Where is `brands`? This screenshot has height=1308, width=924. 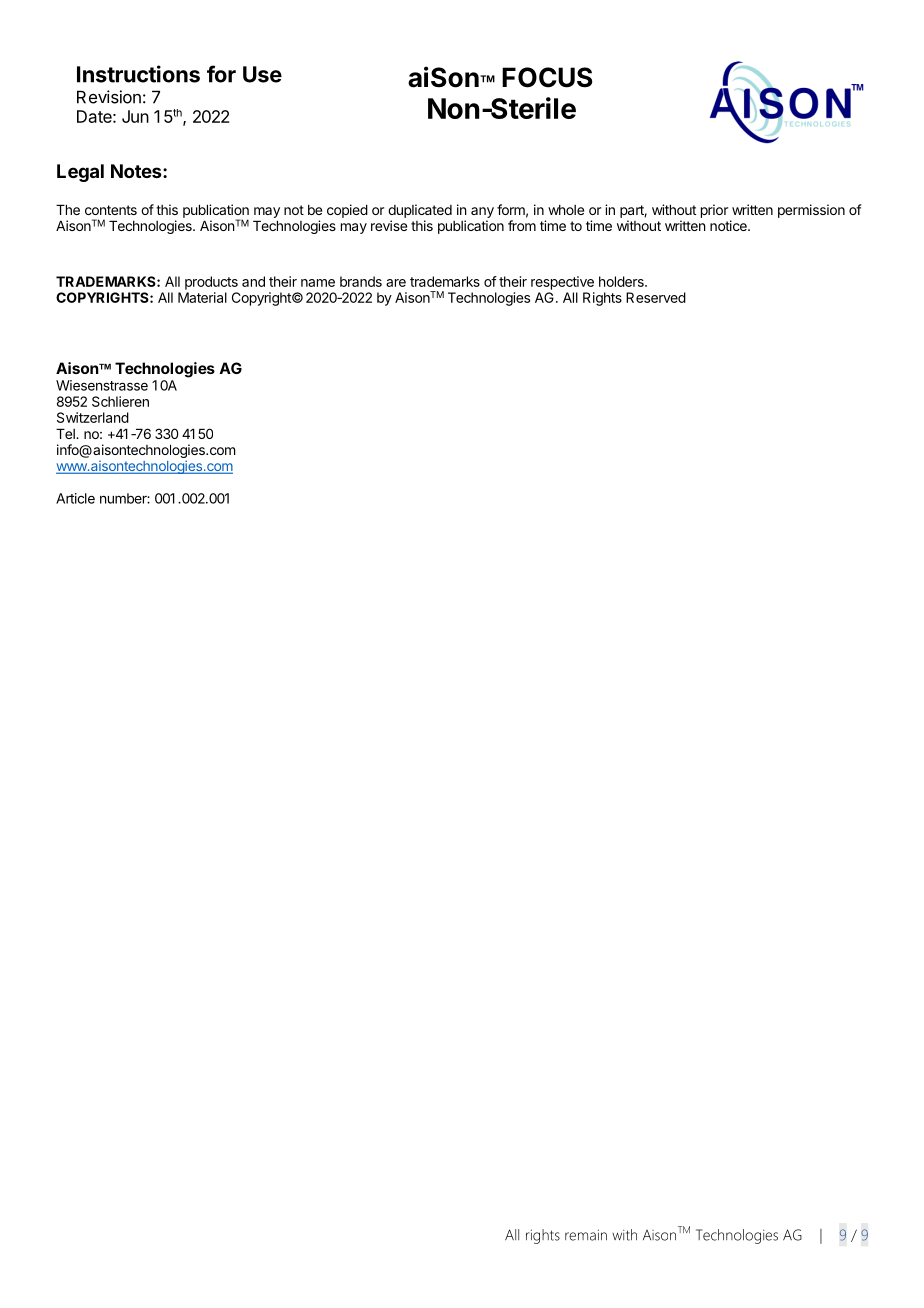
brands is located at coordinates (361, 281).
